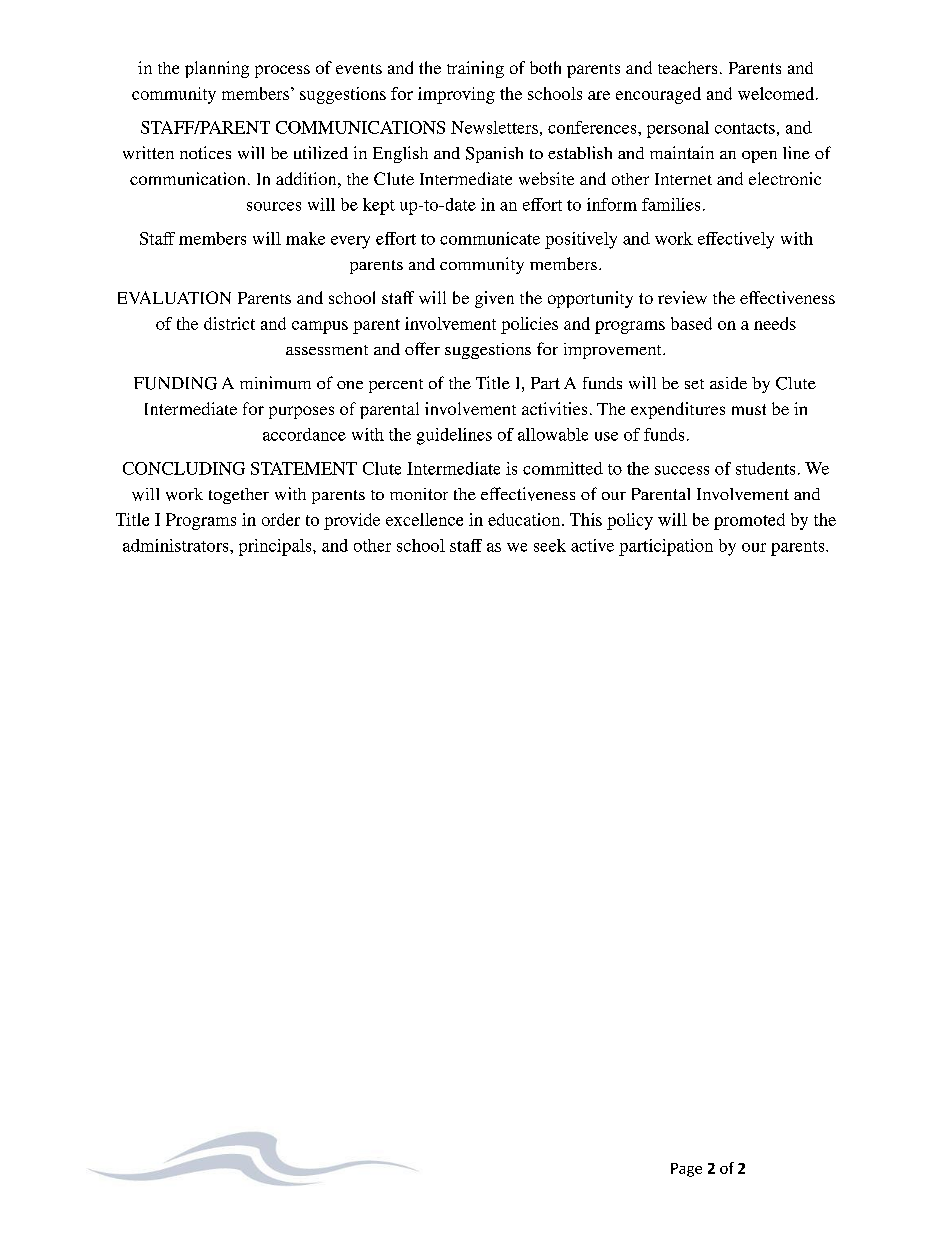 The width and height of the document is (952, 1233). What do you see at coordinates (550, 545) in the document?
I see `seek` at bounding box center [550, 545].
